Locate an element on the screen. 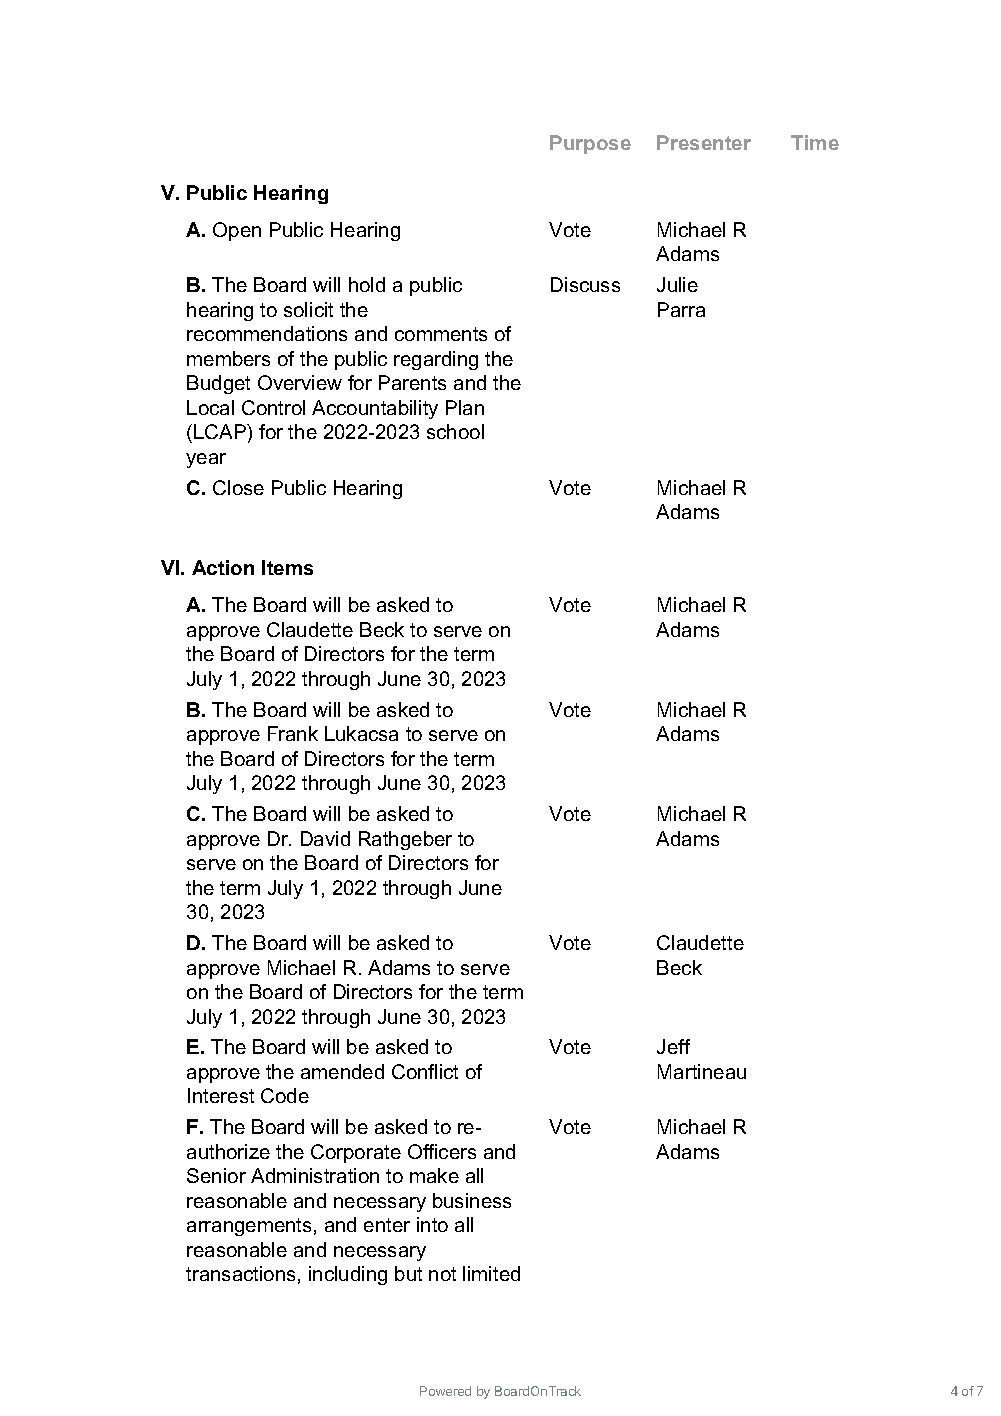  Purpose is located at coordinates (590, 144).
